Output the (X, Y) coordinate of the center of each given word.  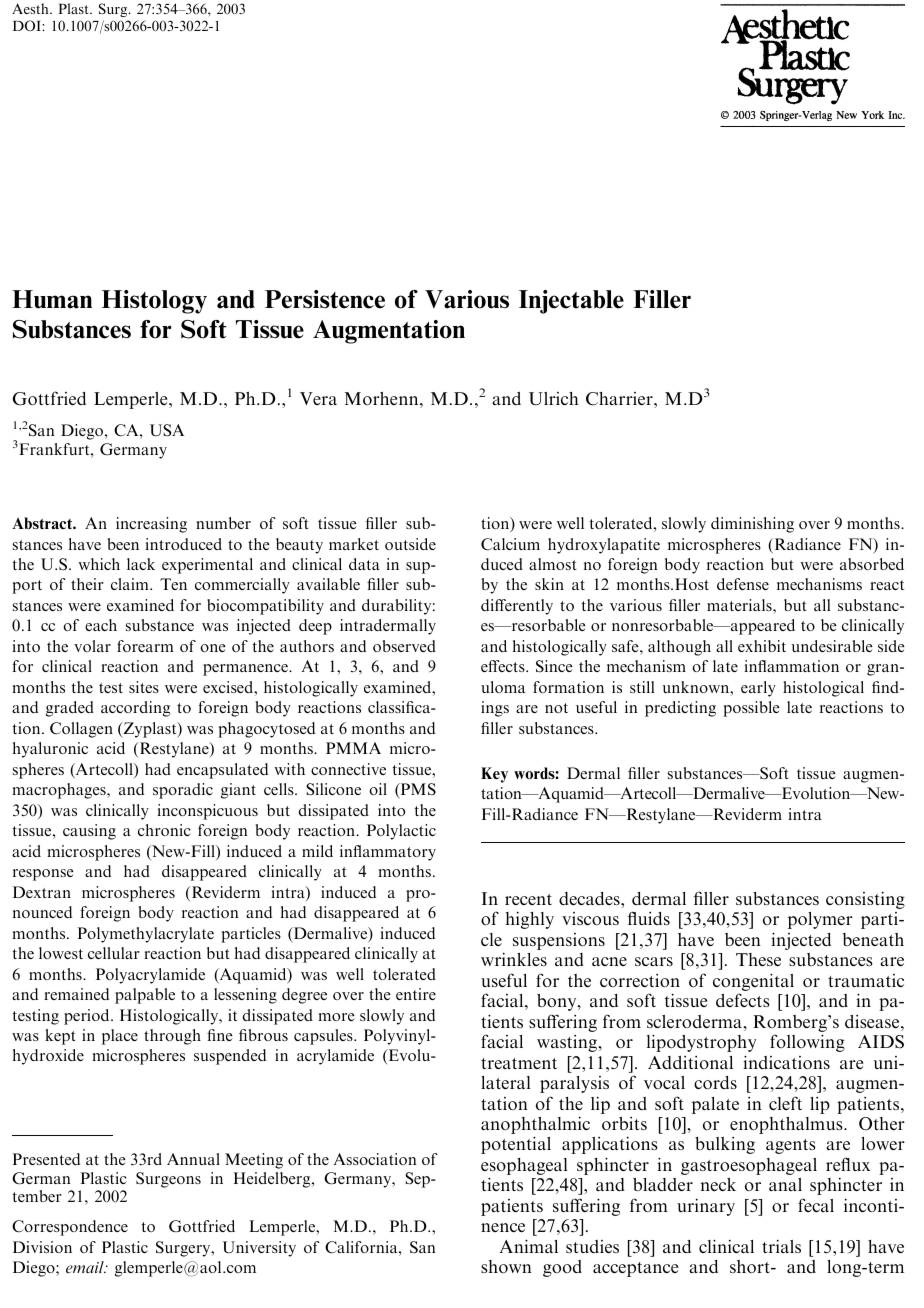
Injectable (571, 302)
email (86, 1267)
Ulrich (554, 399)
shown (506, 1266)
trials (781, 1246)
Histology (154, 302)
